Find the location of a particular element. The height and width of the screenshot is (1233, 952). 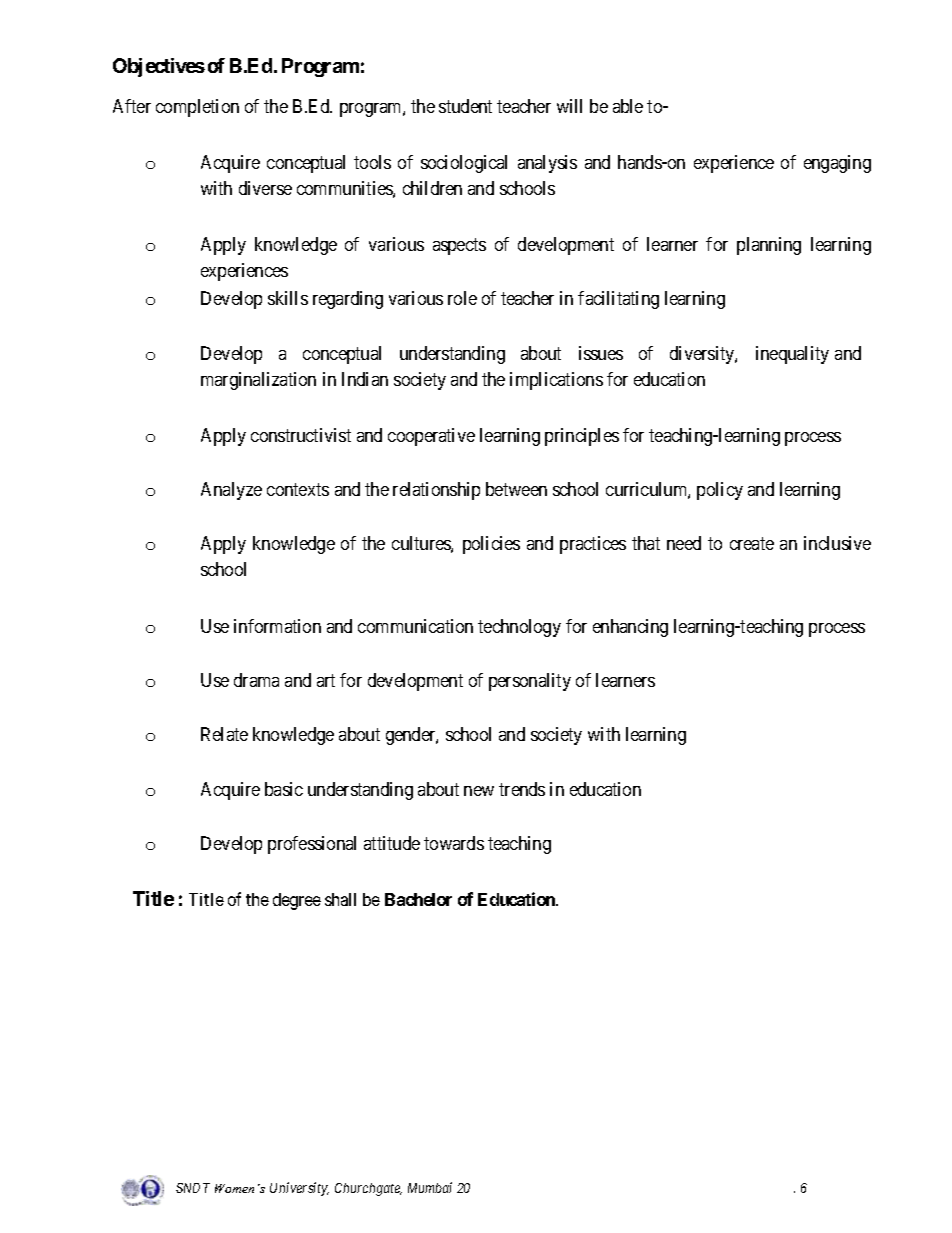

completion is located at coordinates (197, 108).
